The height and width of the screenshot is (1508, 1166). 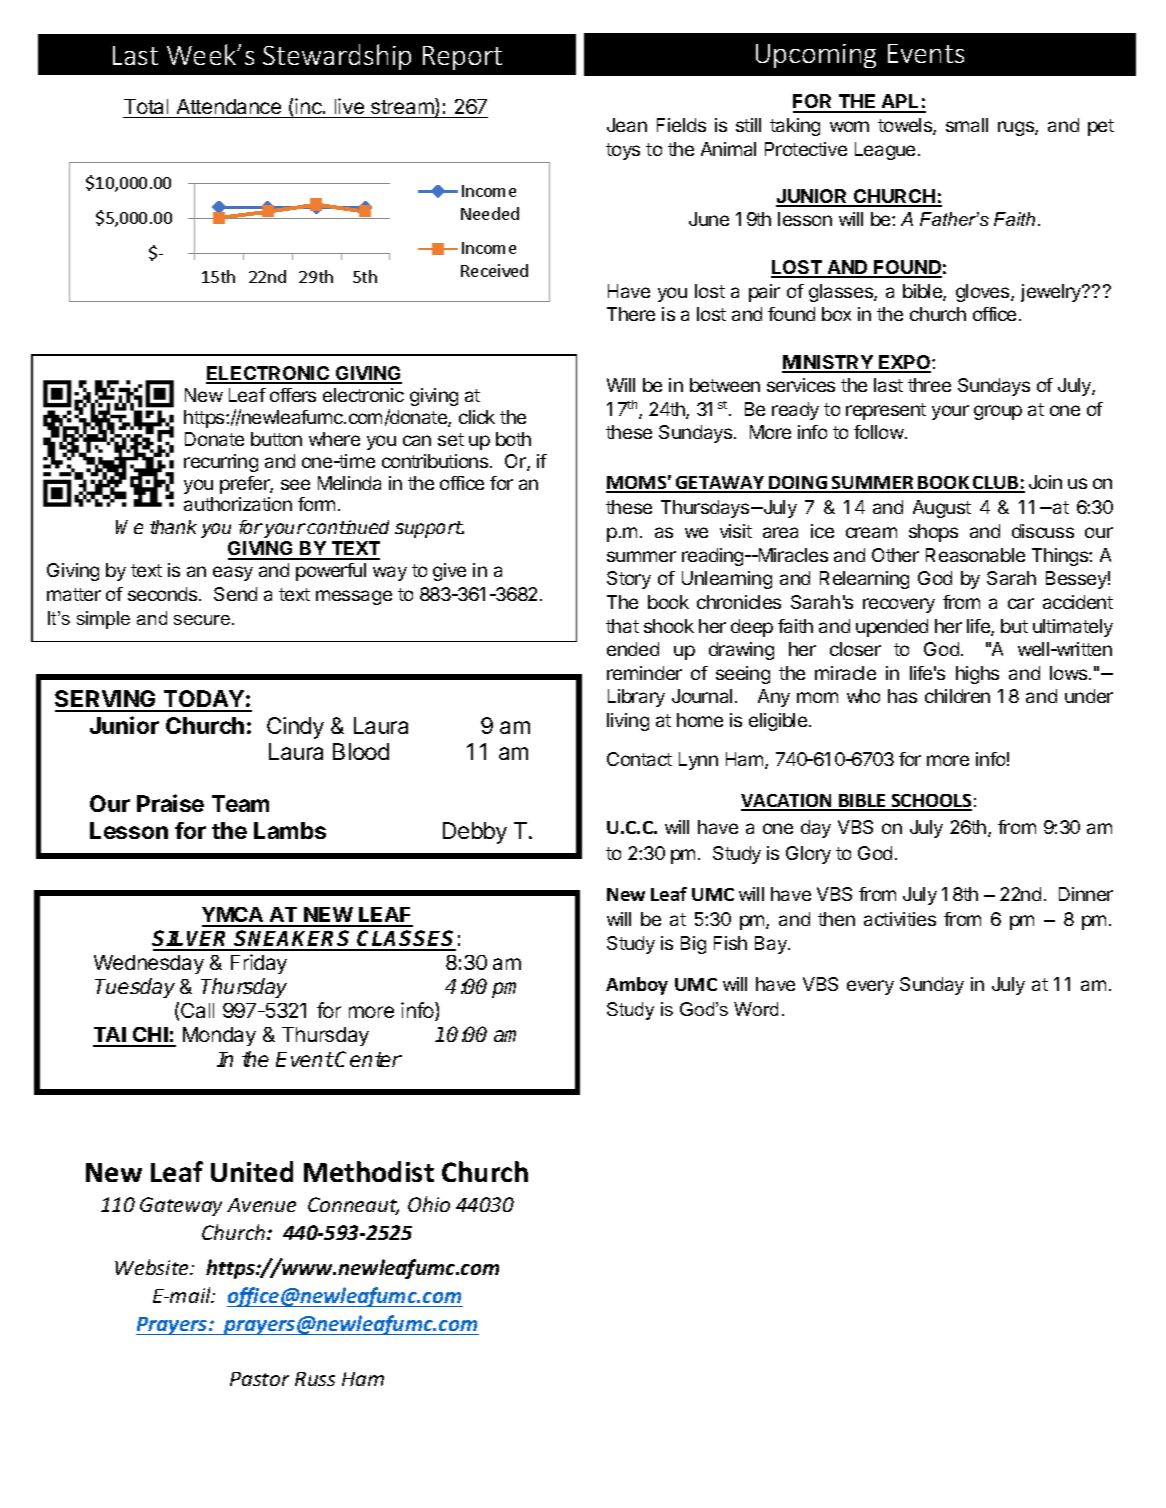 I want to click on Attendance, so click(x=229, y=106).
